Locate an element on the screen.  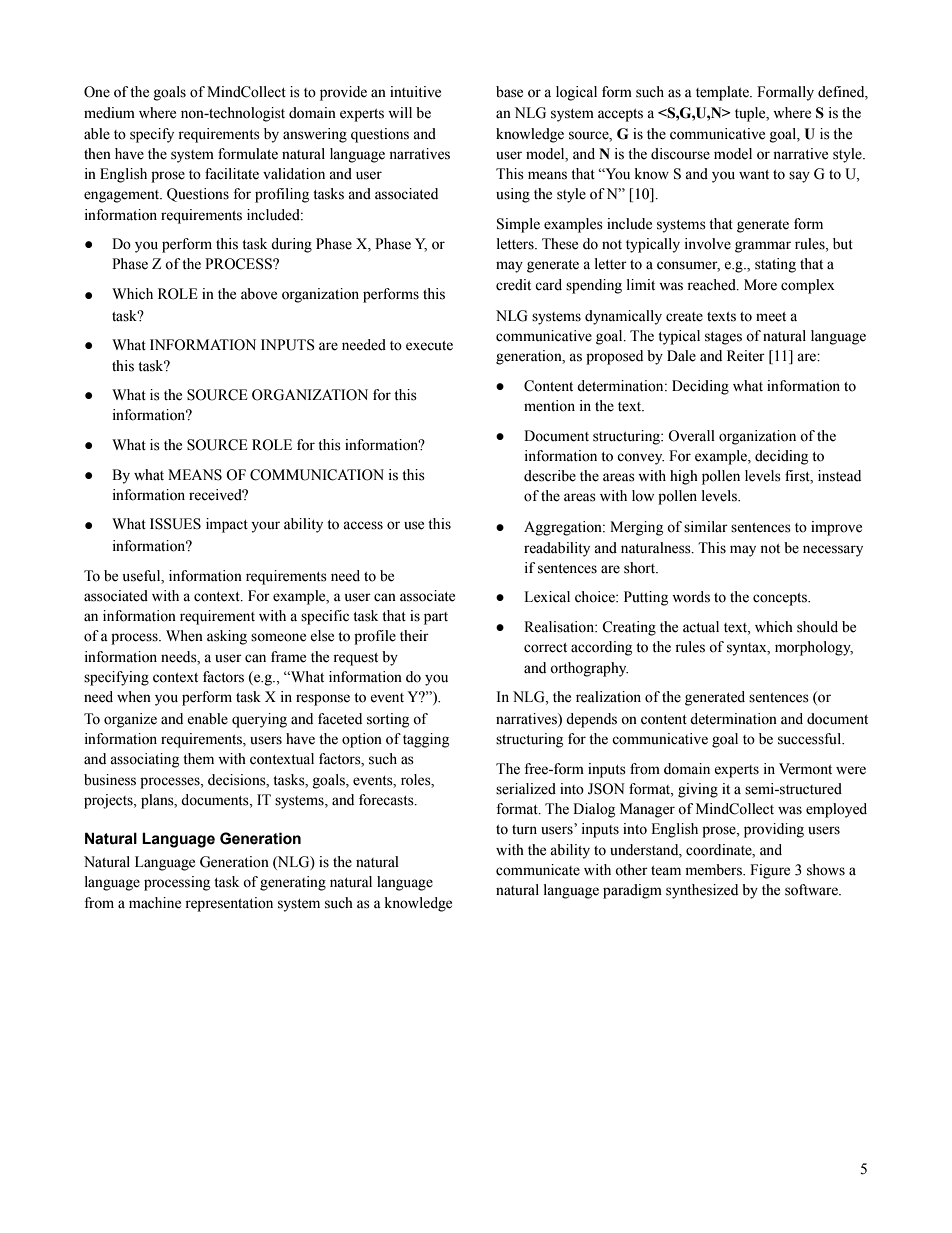
above is located at coordinates (259, 294).
